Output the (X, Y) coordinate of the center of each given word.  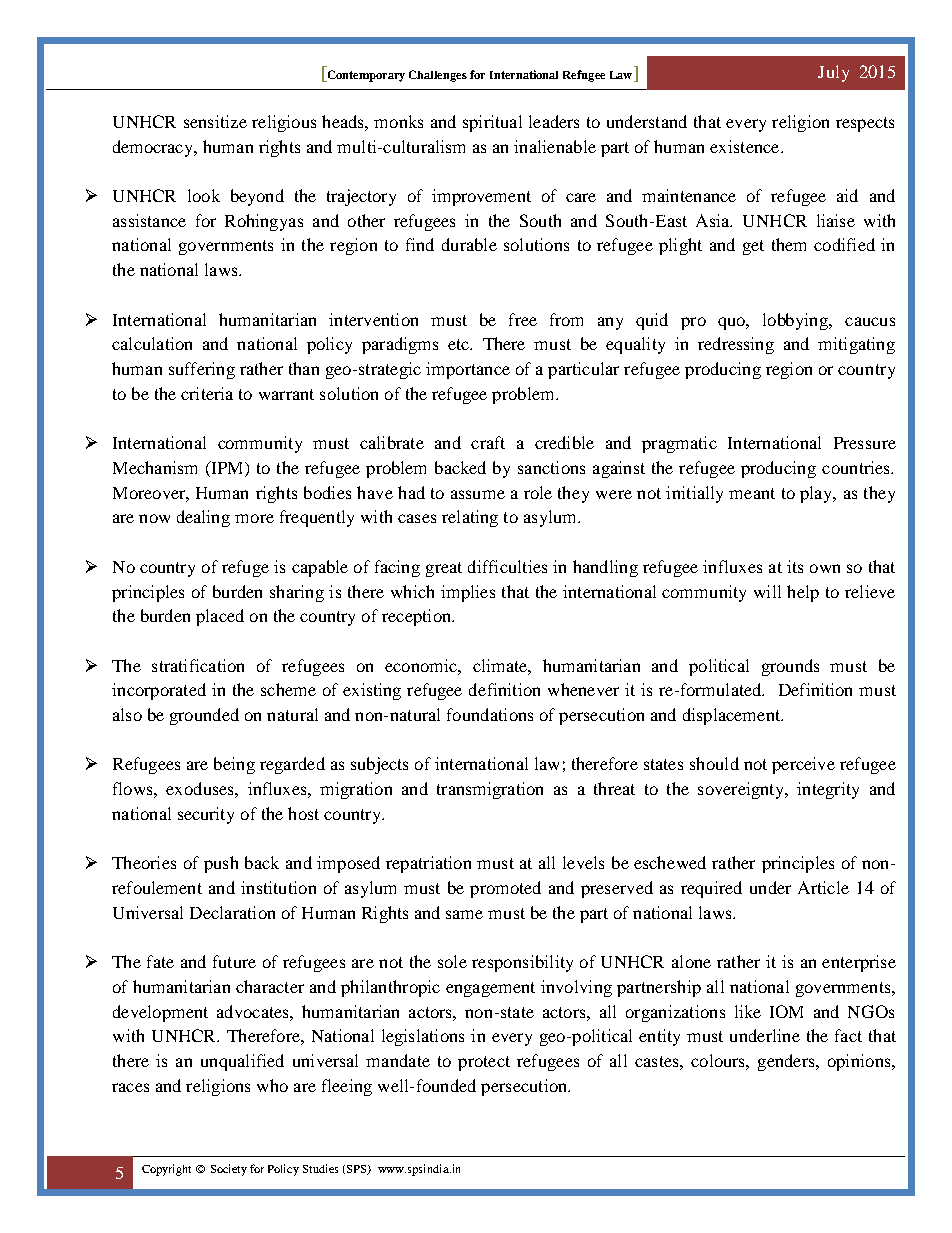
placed (220, 617)
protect (484, 1063)
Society (229, 1170)
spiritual (492, 123)
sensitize (215, 121)
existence (746, 146)
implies (468, 593)
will (767, 591)
